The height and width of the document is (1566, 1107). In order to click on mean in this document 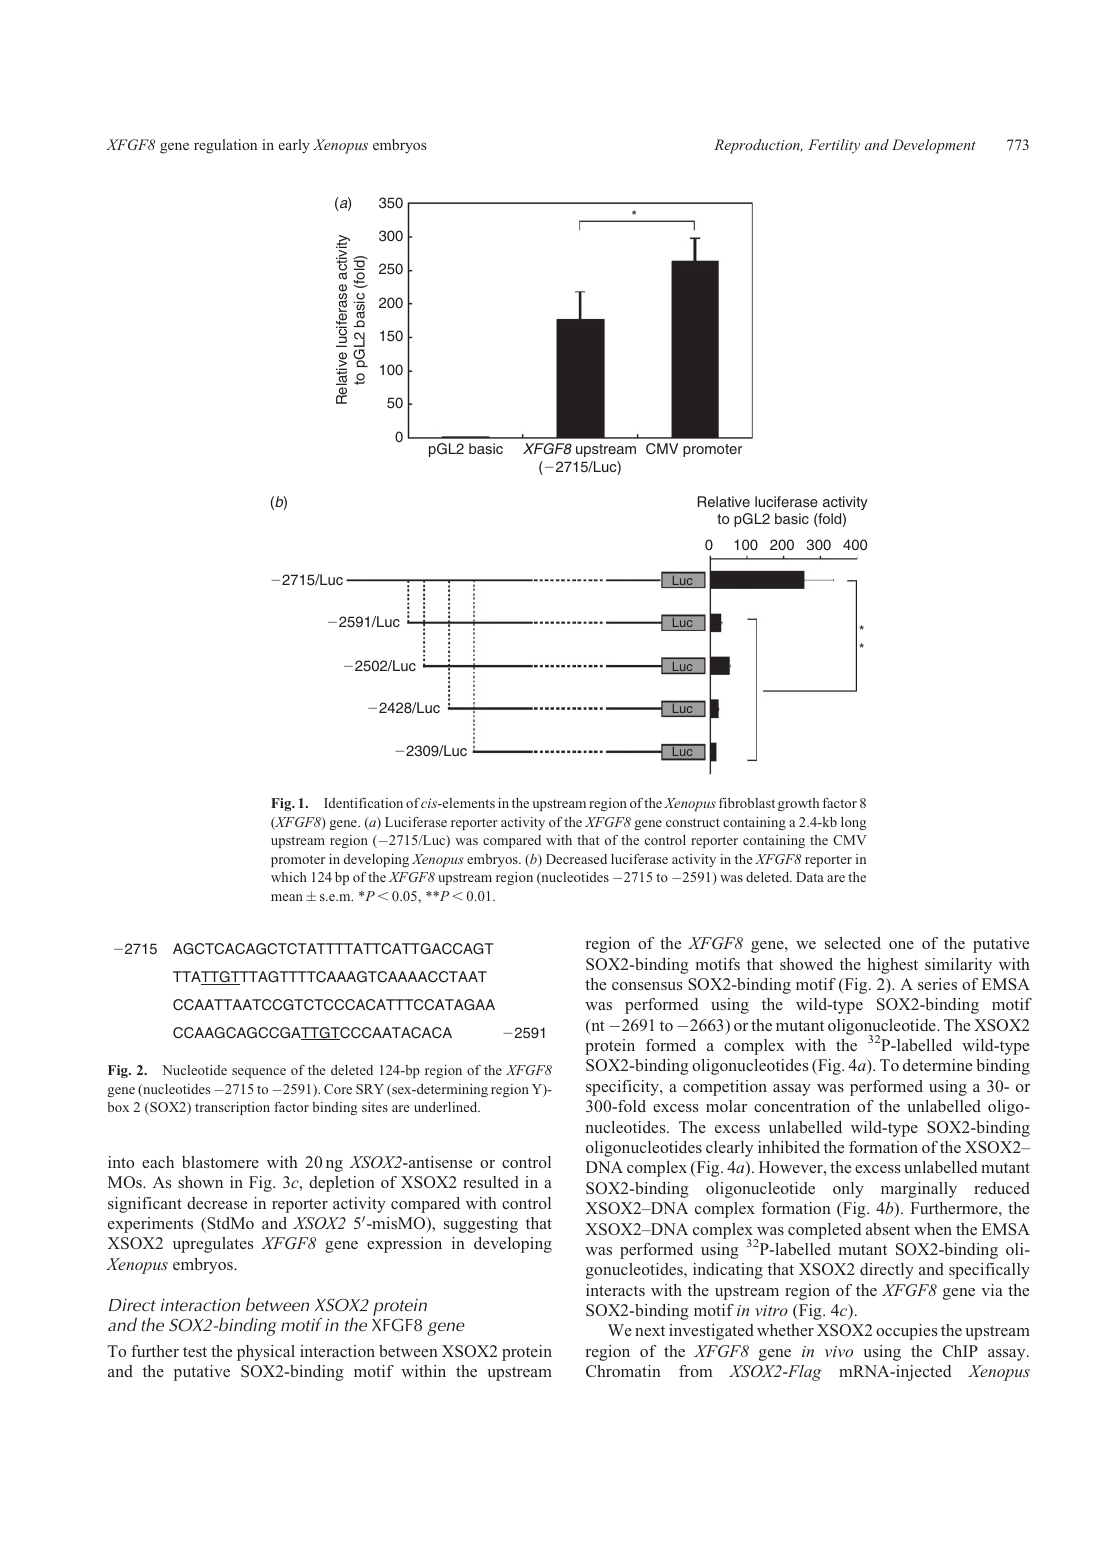, I will do `click(287, 897)`.
